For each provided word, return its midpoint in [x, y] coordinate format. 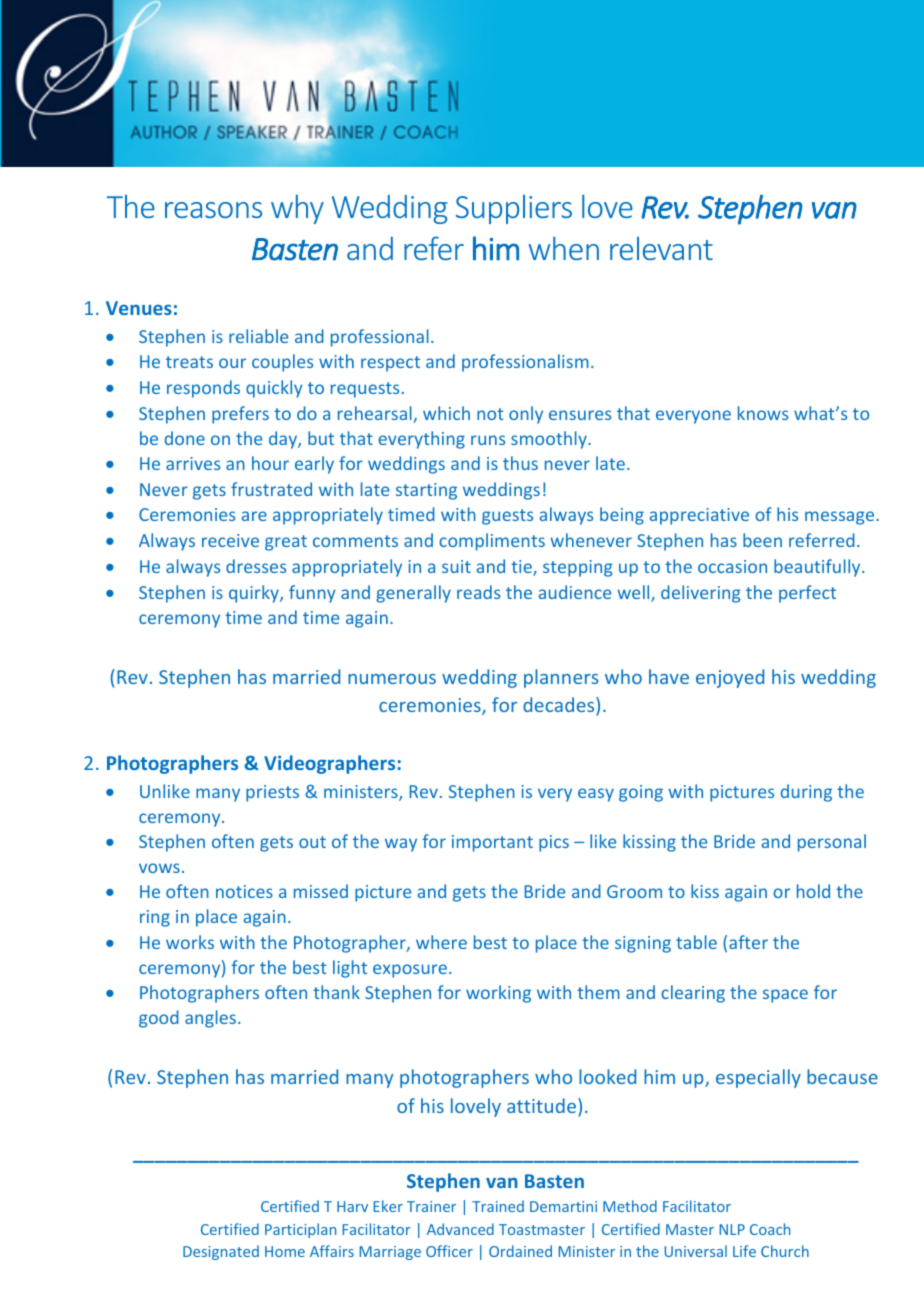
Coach [770, 1229]
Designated [221, 1252]
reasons [213, 210]
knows [763, 413]
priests [272, 793]
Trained [498, 1206]
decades [560, 706]
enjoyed [730, 678]
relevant [661, 248]
